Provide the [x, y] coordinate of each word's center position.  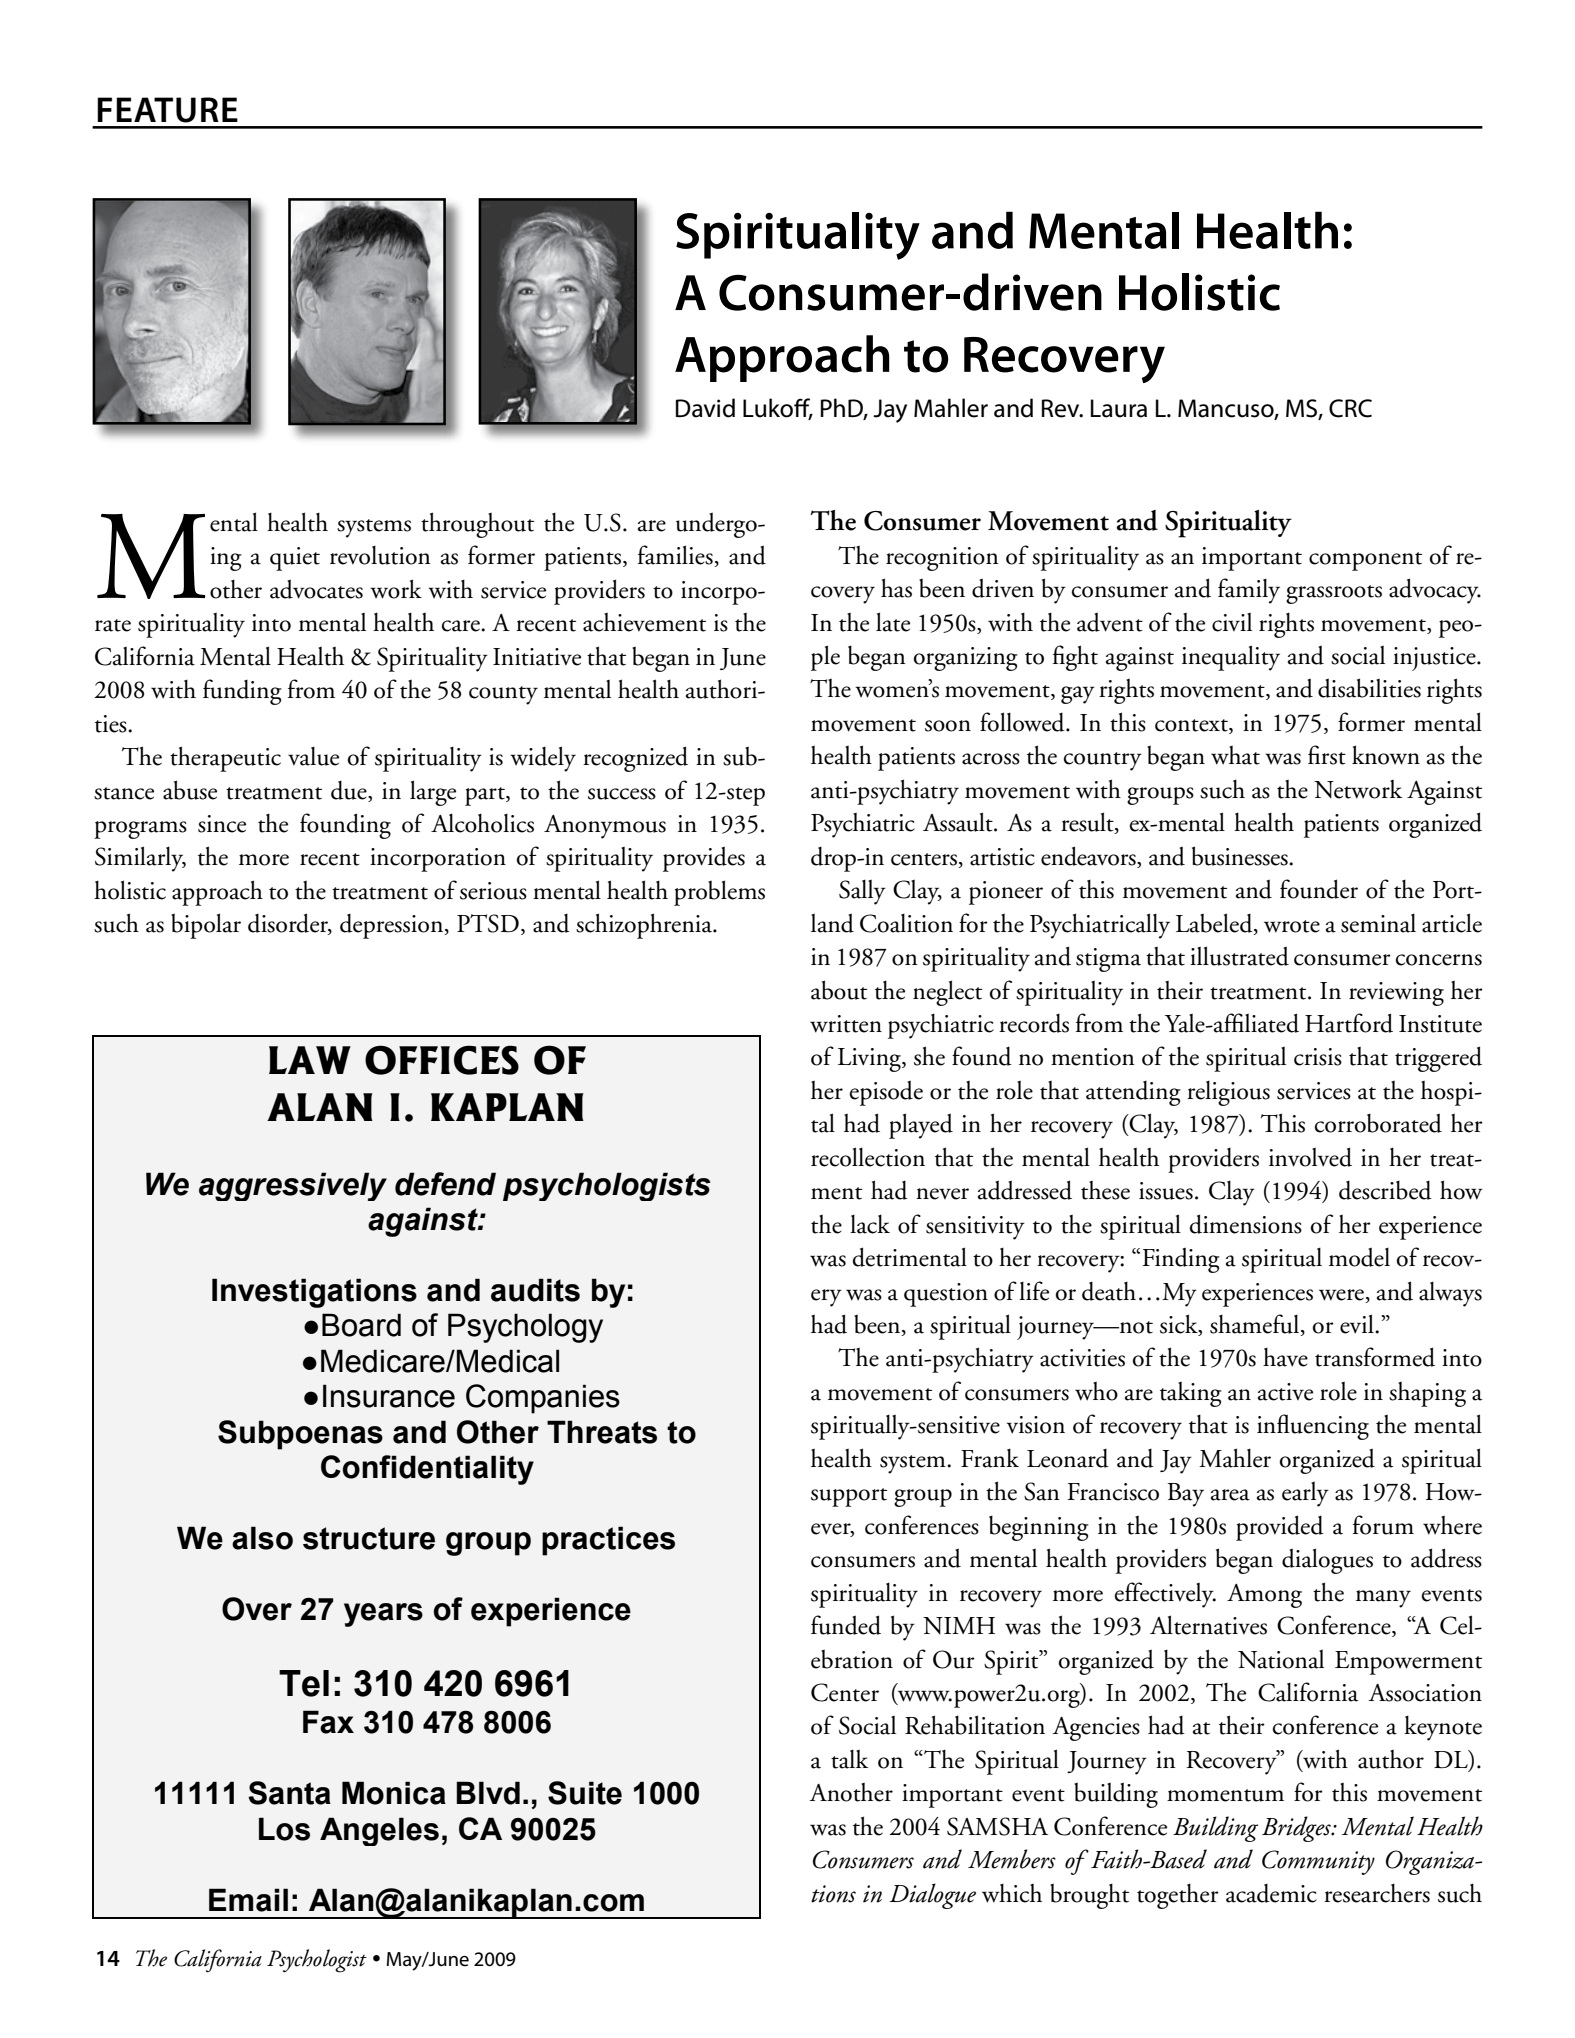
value [313, 756]
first [1327, 755]
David [705, 408]
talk [849, 1759]
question [946, 1295]
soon [948, 726]
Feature [167, 110]
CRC [1350, 408]
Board [361, 1325]
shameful [1255, 1325]
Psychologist [317, 1961]
